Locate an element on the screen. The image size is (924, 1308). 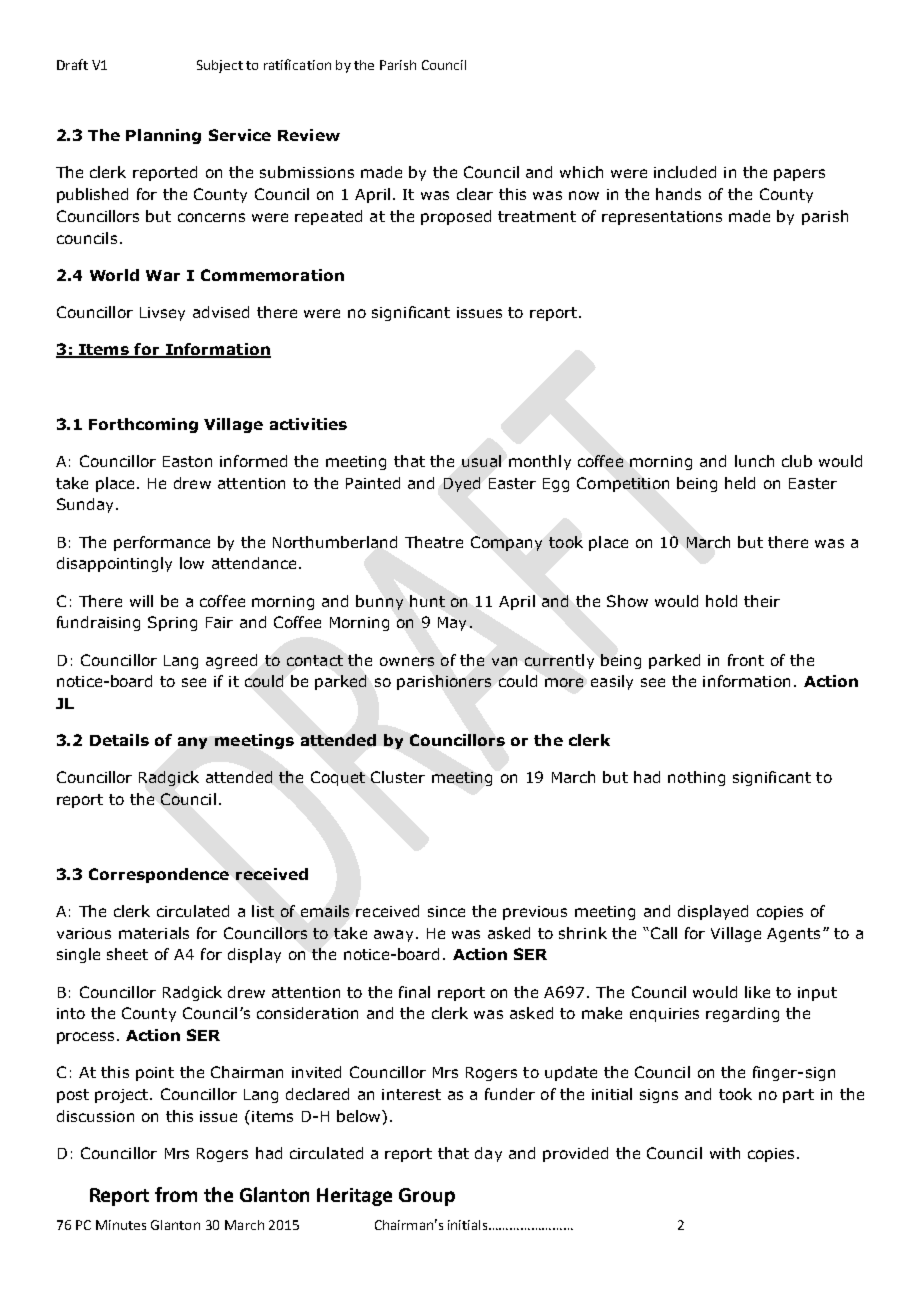
usual is located at coordinates (481, 461).
